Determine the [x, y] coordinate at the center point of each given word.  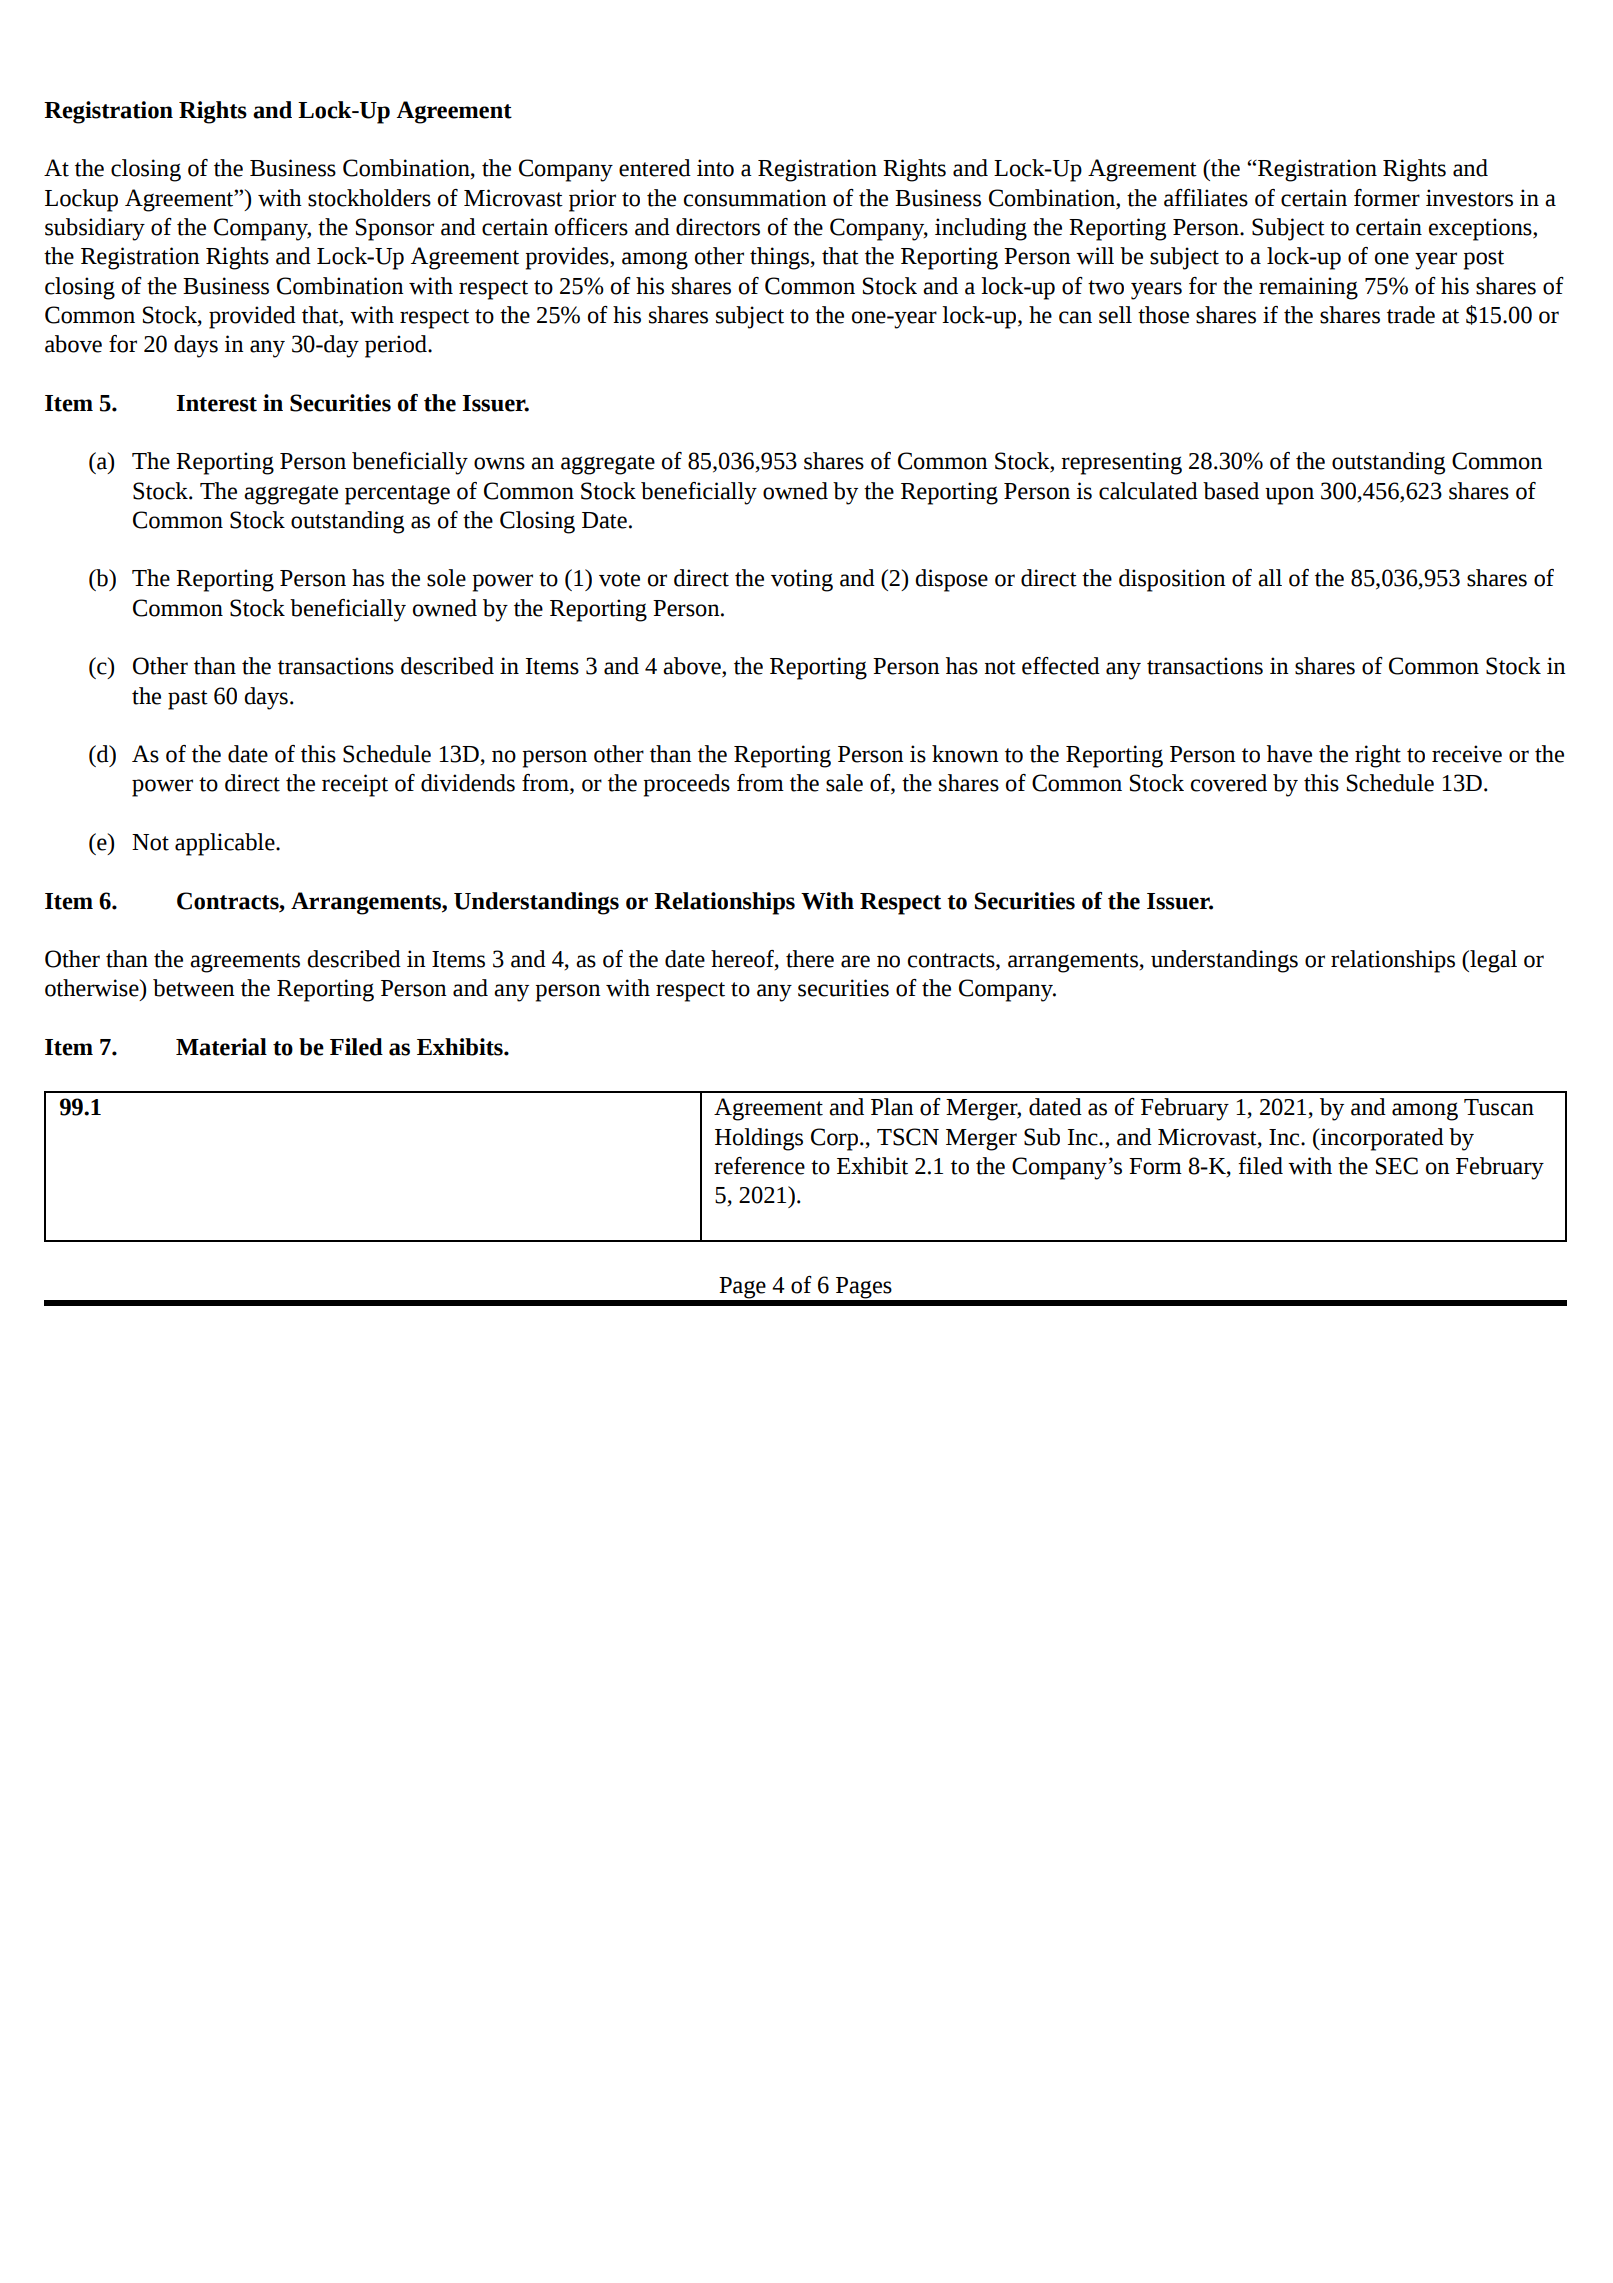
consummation [755, 198]
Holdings [759, 1139]
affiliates [1206, 198]
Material [221, 1047]
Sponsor [395, 229]
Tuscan [1499, 1107]
